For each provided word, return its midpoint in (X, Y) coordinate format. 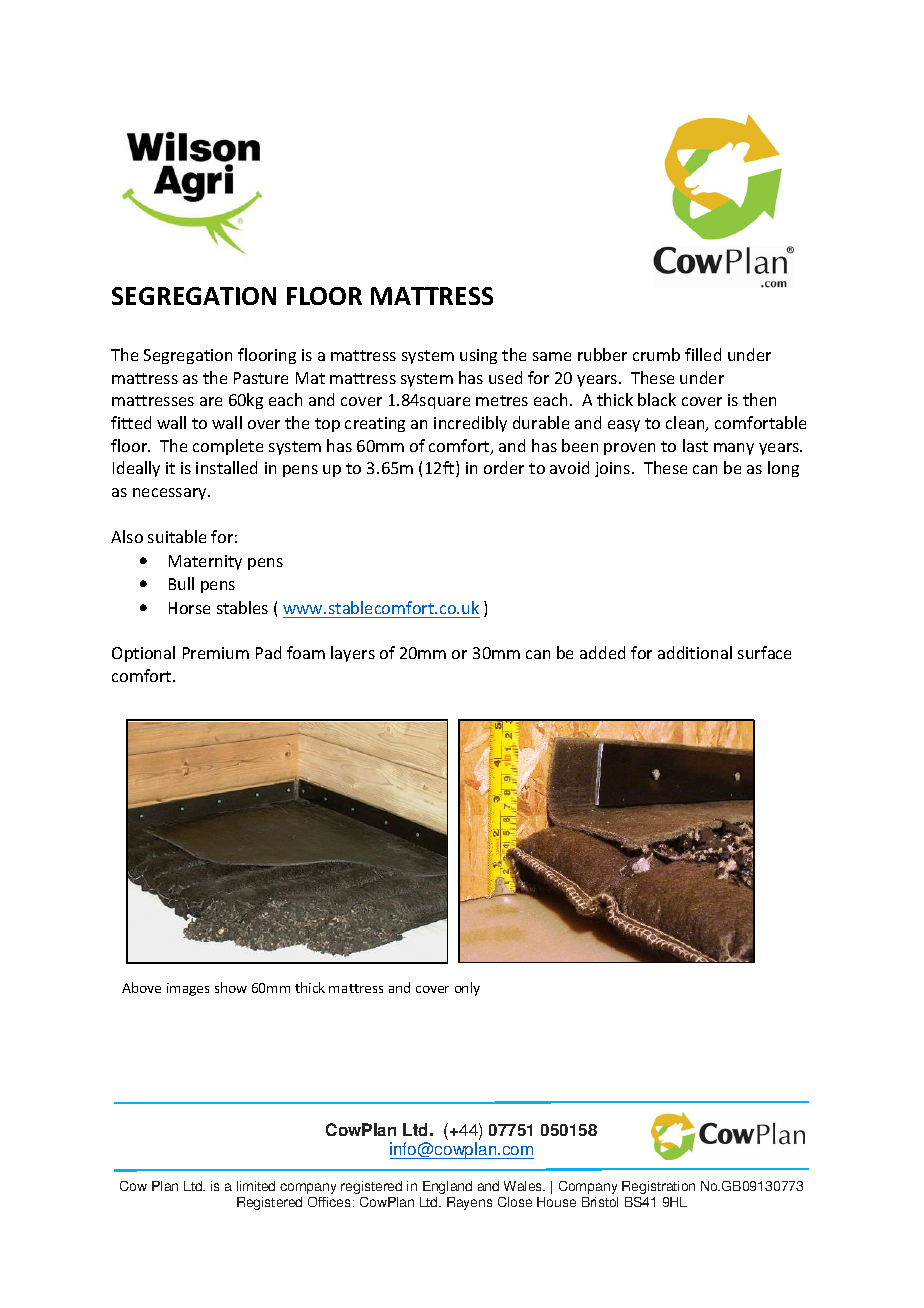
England (447, 1187)
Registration (658, 1187)
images (188, 989)
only (467, 989)
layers (353, 654)
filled (703, 354)
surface (764, 652)
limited (256, 1186)
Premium (216, 653)
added (602, 652)
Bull (181, 583)
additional (695, 652)
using (478, 356)
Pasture (261, 378)
